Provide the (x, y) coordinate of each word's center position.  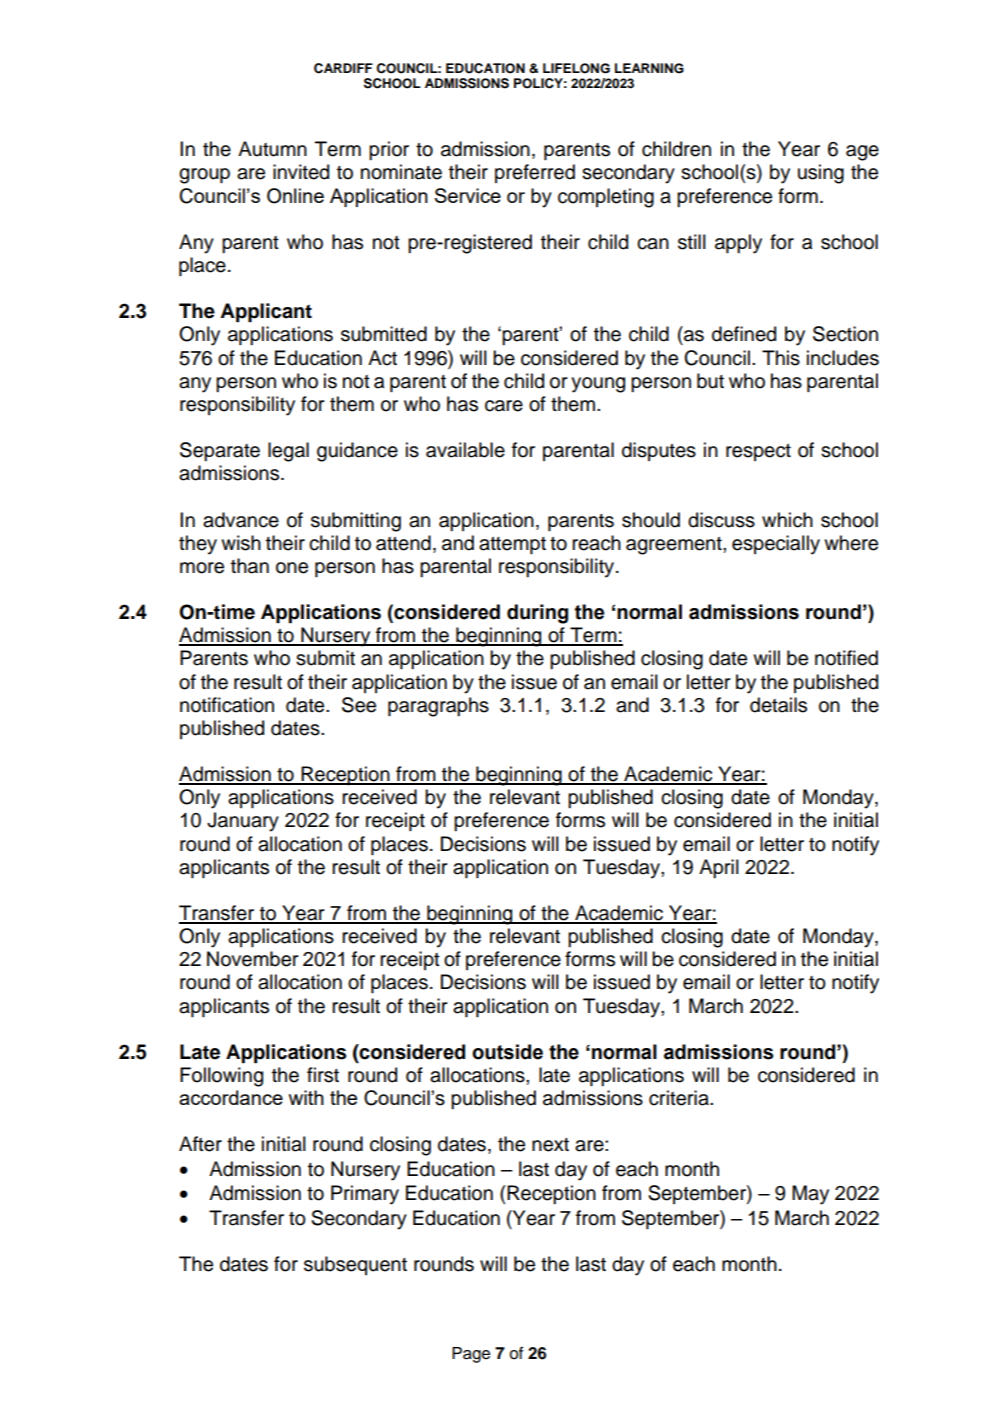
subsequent (355, 1265)
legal (288, 452)
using (821, 174)
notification (227, 705)
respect (758, 452)
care (504, 406)
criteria (680, 1098)
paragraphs (438, 707)
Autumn (272, 149)
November (252, 959)
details (778, 705)
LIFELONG (576, 68)
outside (507, 1052)
